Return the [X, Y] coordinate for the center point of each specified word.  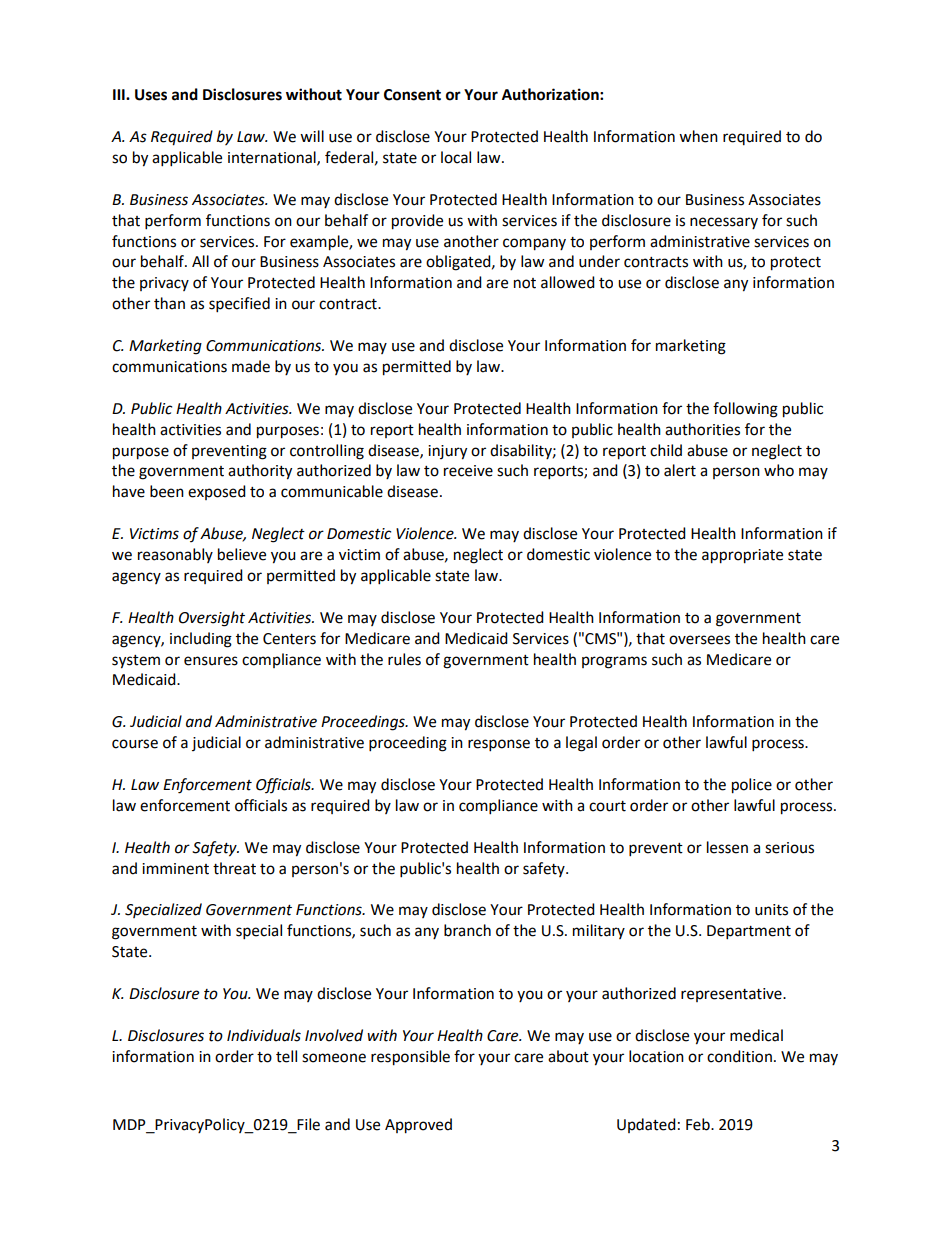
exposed [217, 492]
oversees [699, 640]
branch [467, 930]
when [698, 136]
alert [680, 470]
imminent [175, 869]
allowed [568, 282]
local [456, 157]
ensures [211, 661]
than [169, 303]
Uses [151, 95]
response [499, 745]
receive [468, 471]
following [745, 410]
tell [286, 1056]
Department [749, 932]
